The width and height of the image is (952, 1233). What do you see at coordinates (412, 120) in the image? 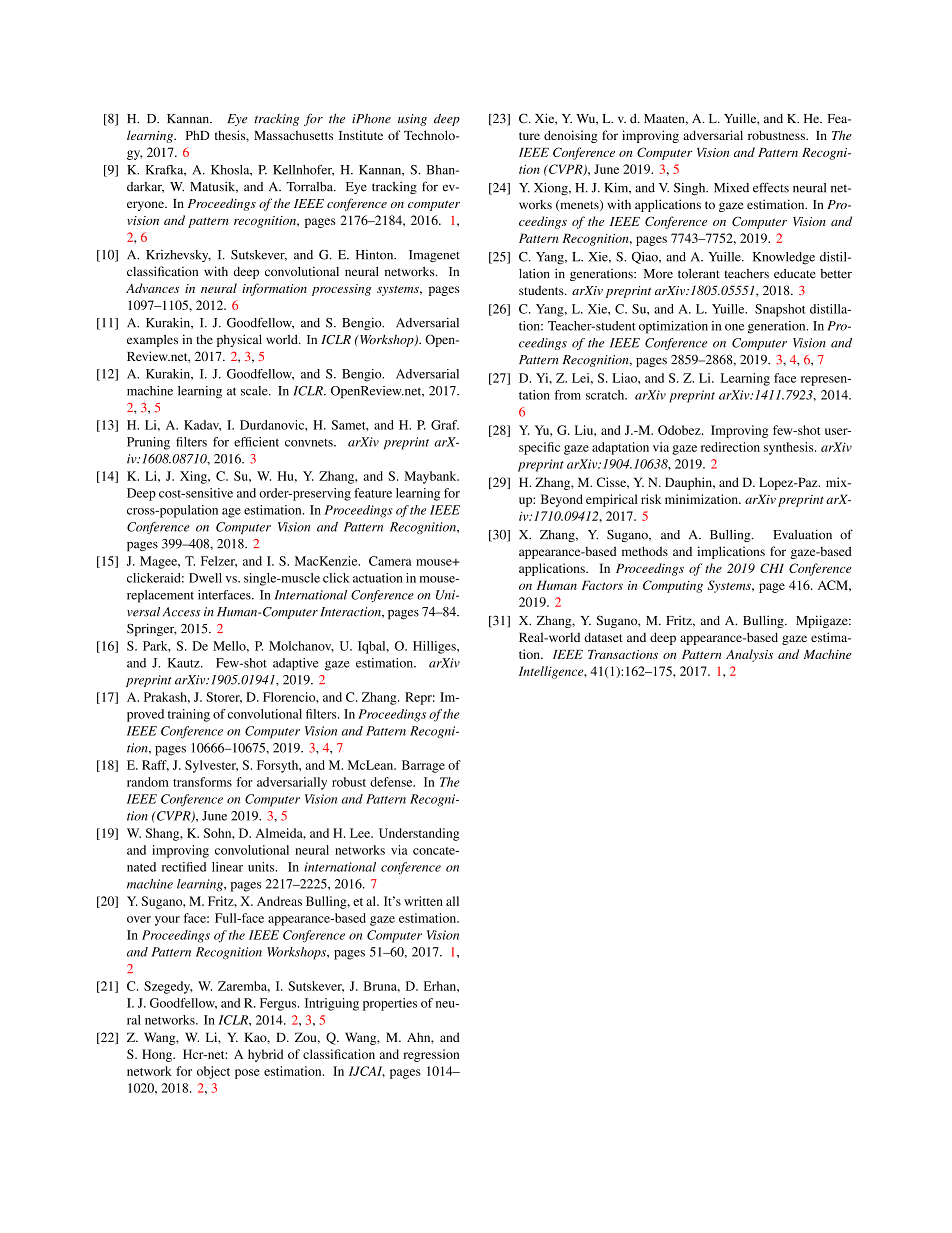
I see `using` at bounding box center [412, 120].
